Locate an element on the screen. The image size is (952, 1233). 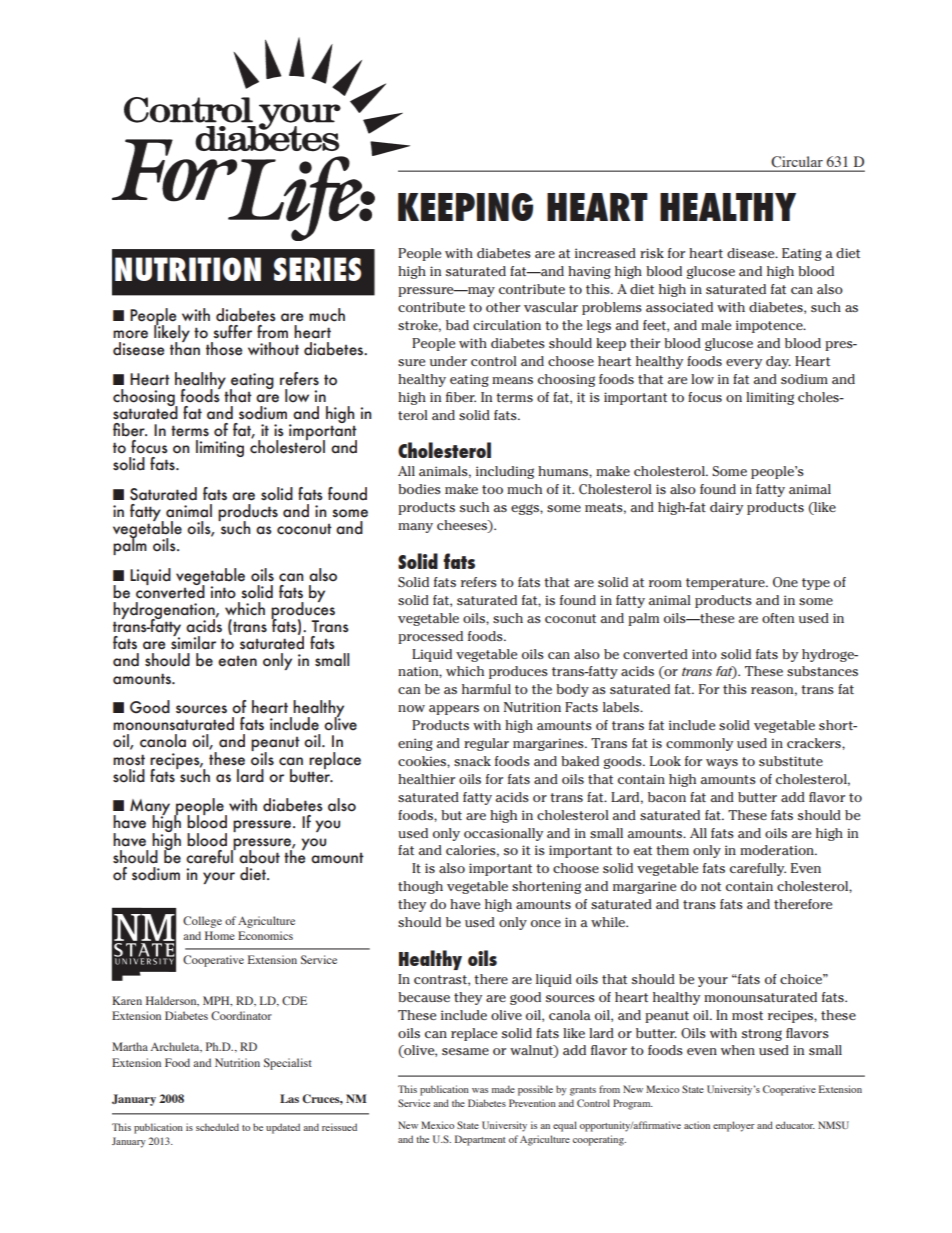
about is located at coordinates (259, 857).
